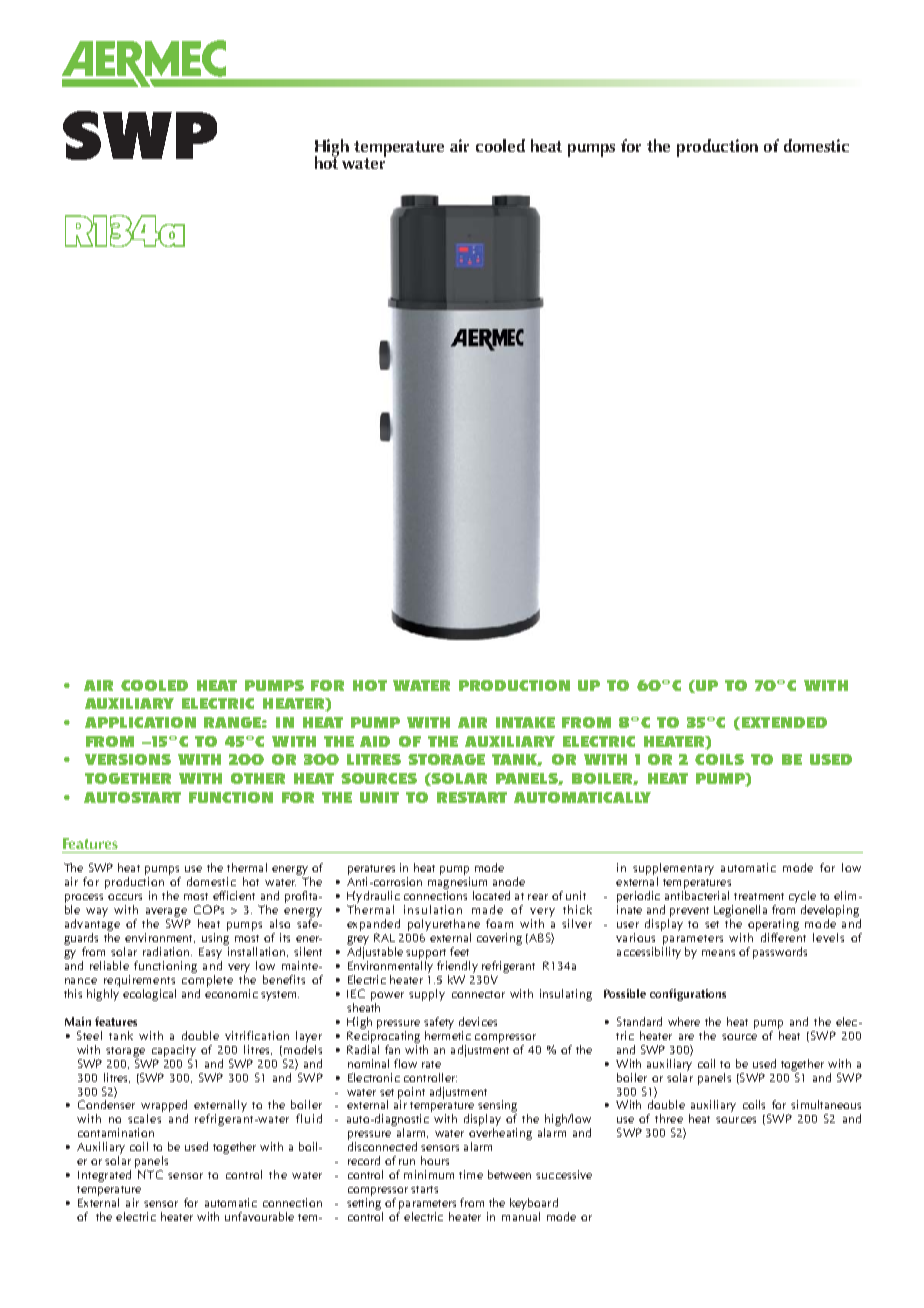 The width and height of the image is (924, 1308). I want to click on friendly, so click(457, 967).
